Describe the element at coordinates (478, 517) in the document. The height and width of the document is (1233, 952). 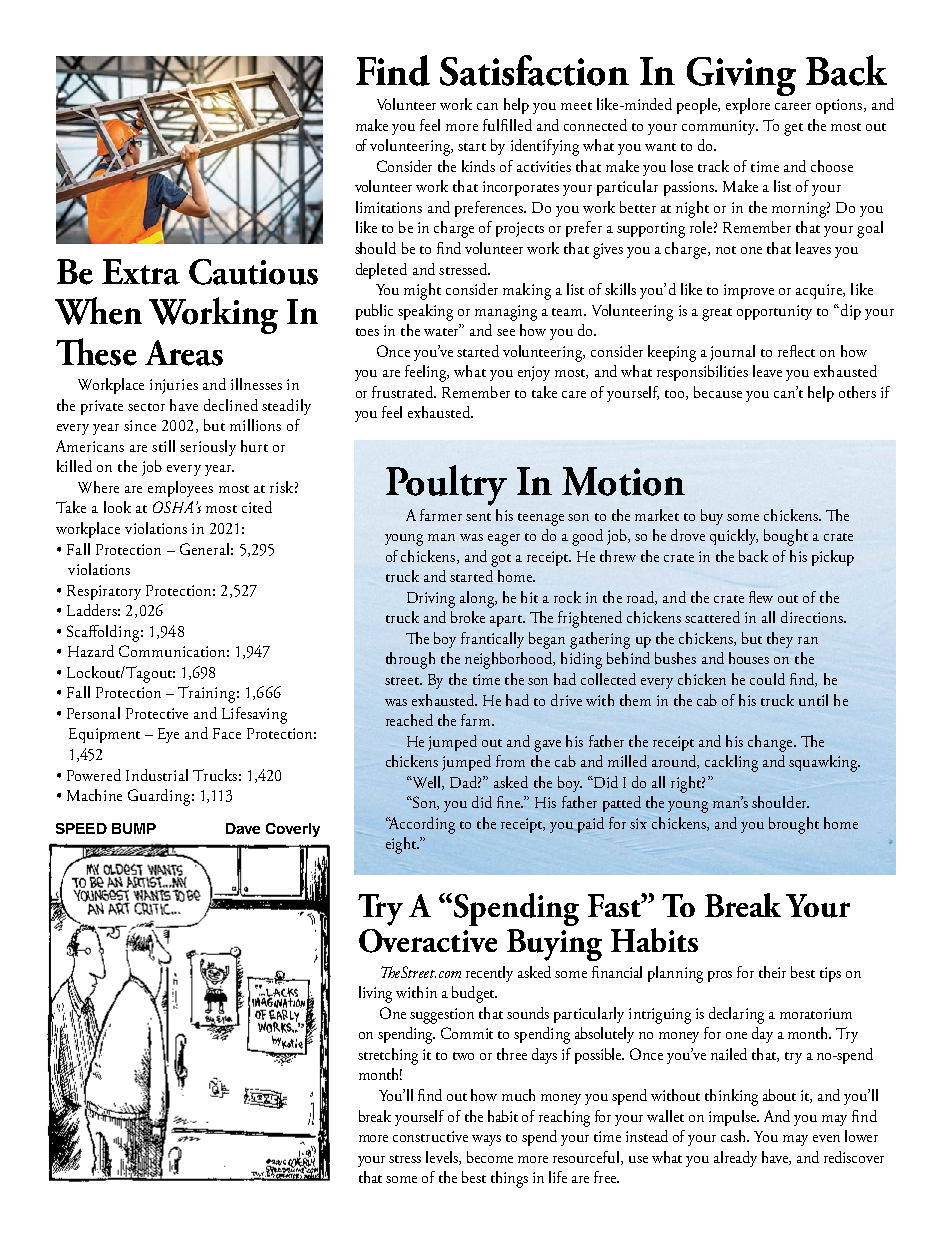
I see `sent` at that location.
